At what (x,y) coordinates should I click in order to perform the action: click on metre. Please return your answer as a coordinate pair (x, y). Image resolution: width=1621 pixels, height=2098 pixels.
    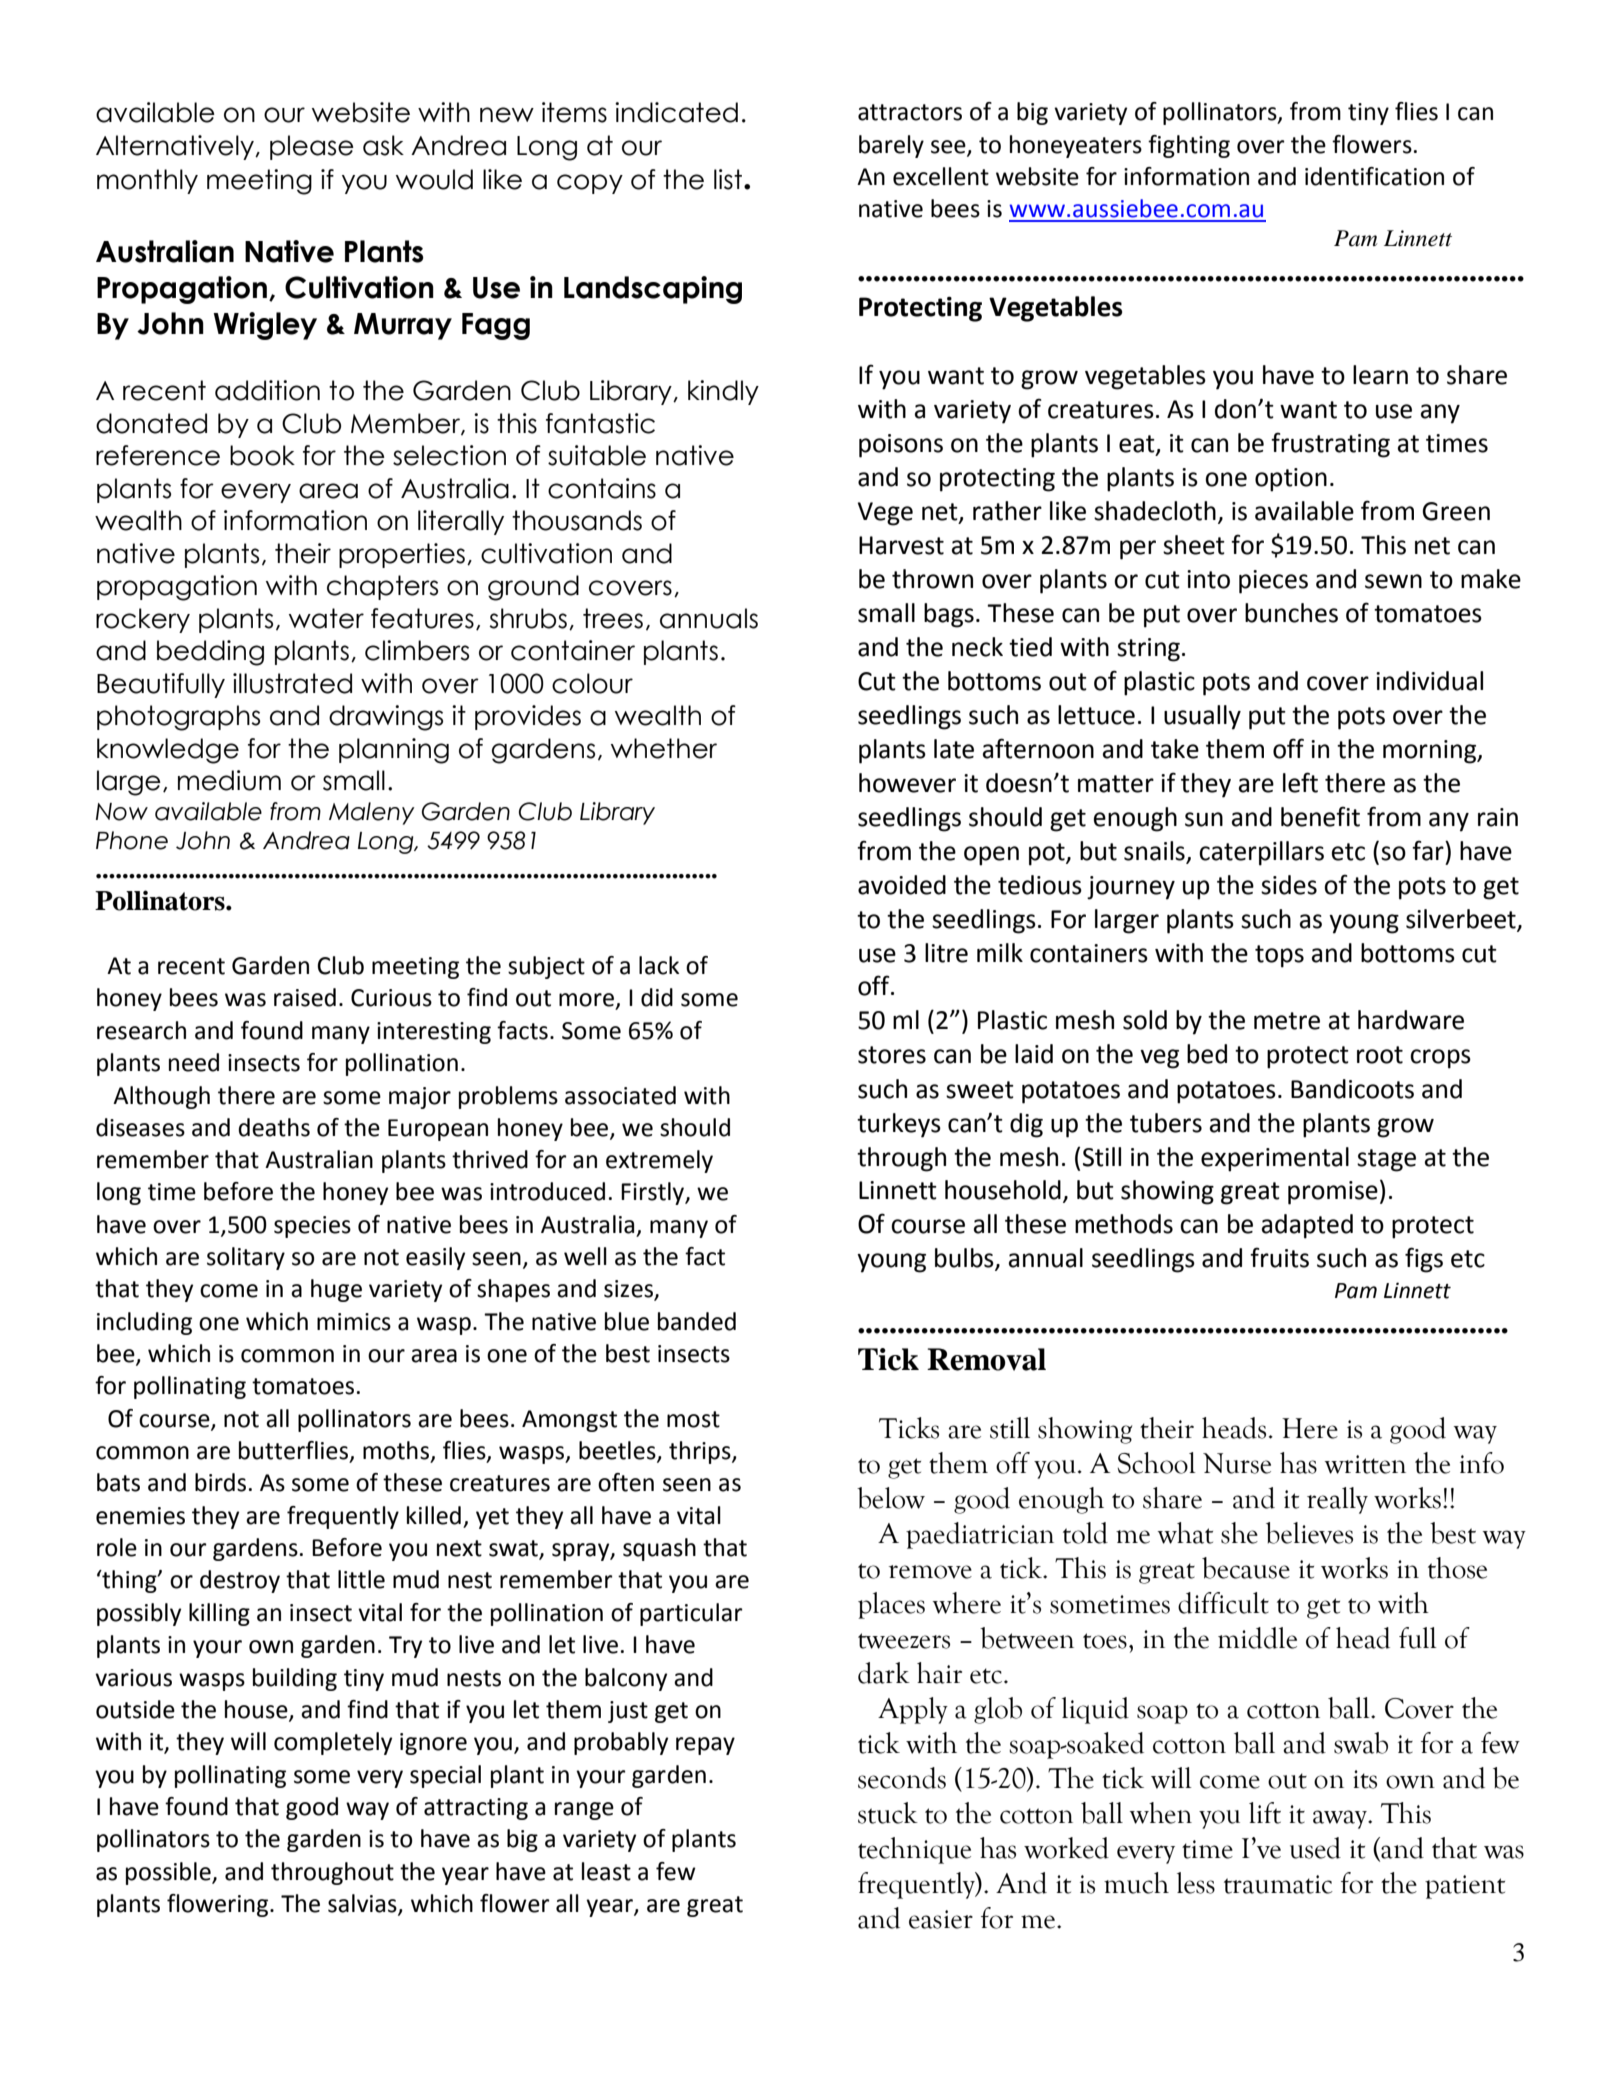
    Looking at the image, I should click on (1287, 1021).
